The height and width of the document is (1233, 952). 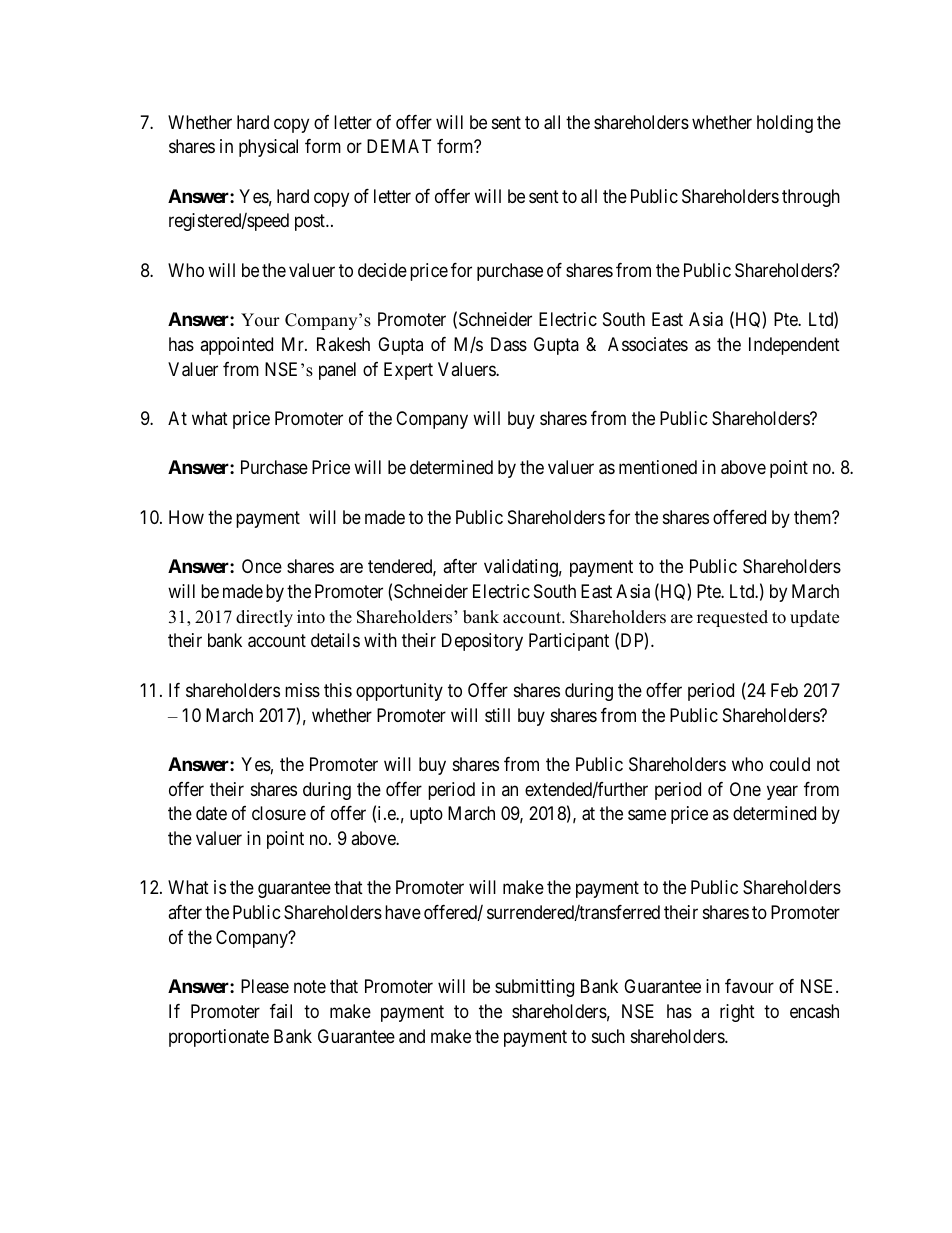 I want to click on holding, so click(x=785, y=124).
